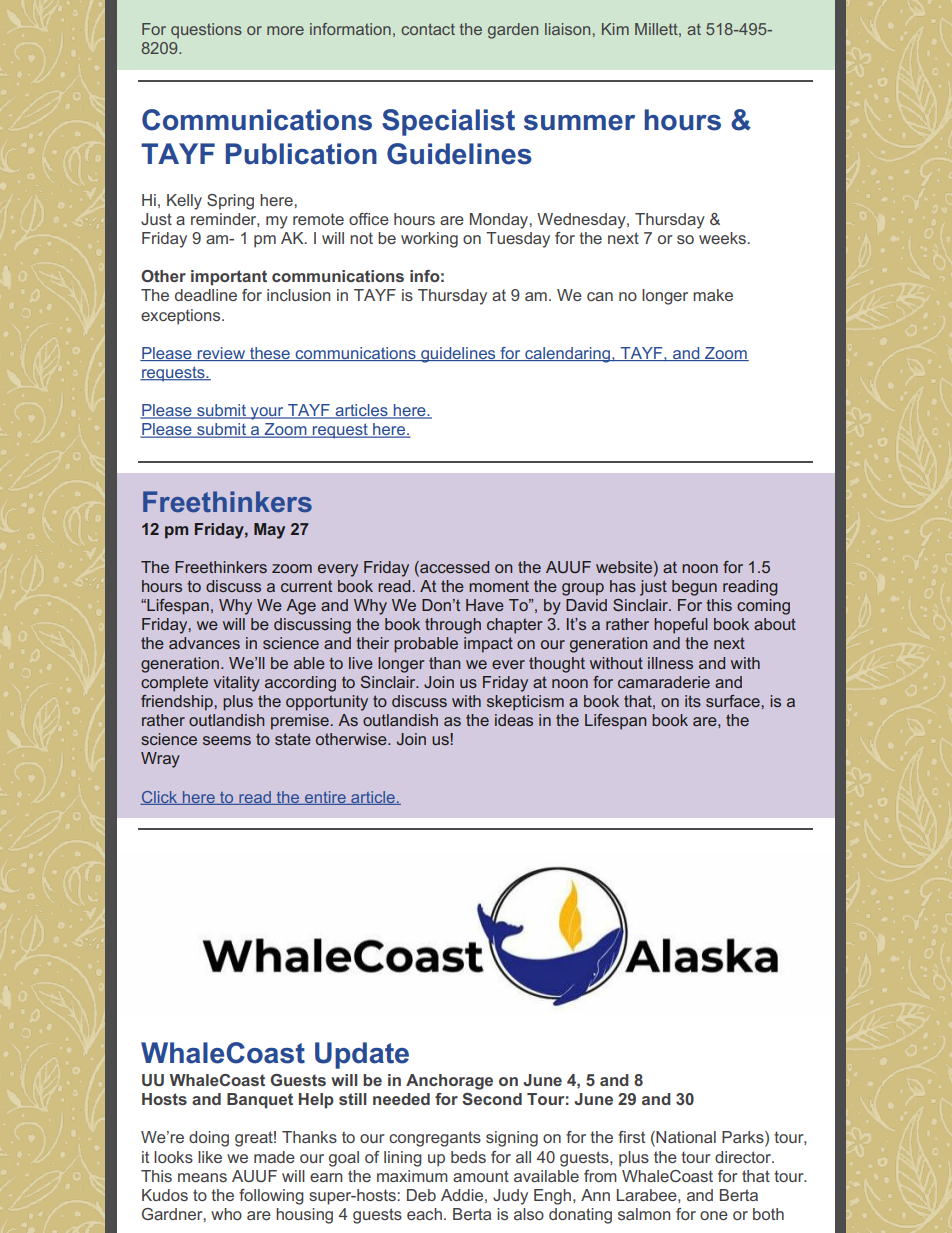 The height and width of the document is (1233, 952). What do you see at coordinates (206, 30) in the document?
I see `questions` at bounding box center [206, 30].
